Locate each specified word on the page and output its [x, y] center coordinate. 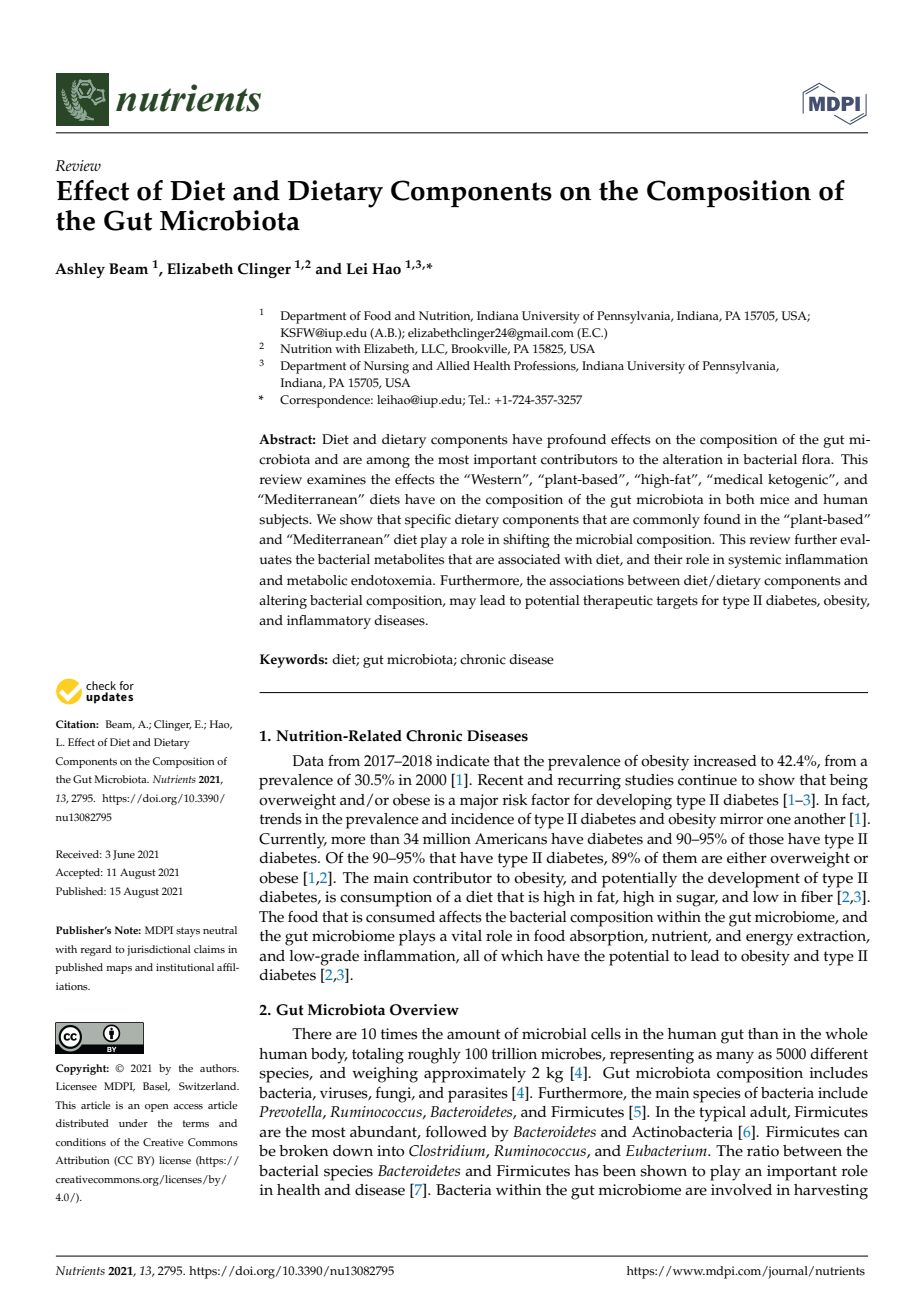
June [124, 855]
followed [456, 1132]
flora [817, 459]
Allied [453, 365]
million [447, 839]
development [754, 880]
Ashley [80, 270]
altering [283, 602]
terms [196, 1124]
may [462, 603]
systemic [754, 561]
